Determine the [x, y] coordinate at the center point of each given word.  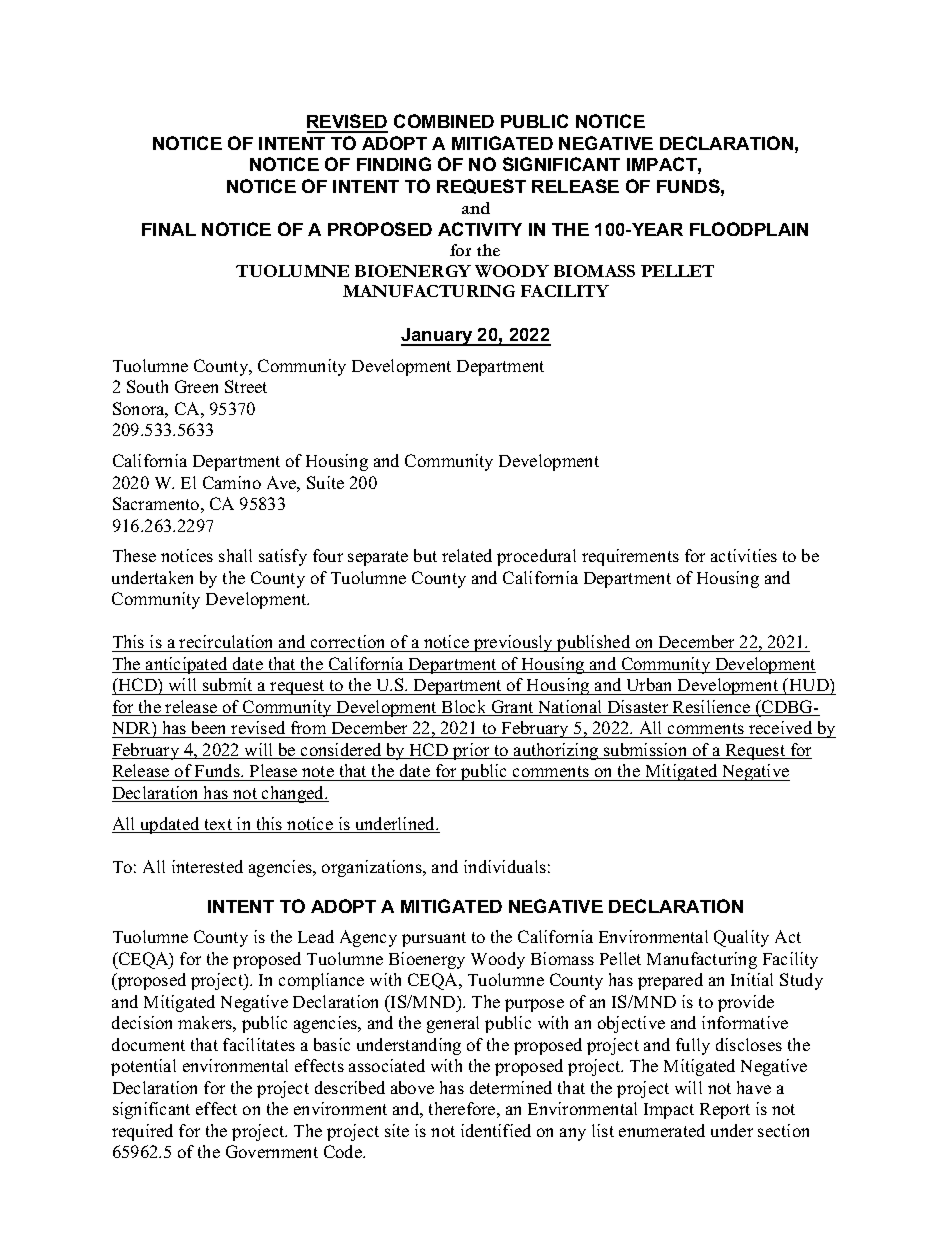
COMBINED [444, 121]
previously [514, 643]
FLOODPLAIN [749, 229]
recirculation [227, 643]
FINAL [169, 229]
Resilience [712, 708]
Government [272, 1151]
